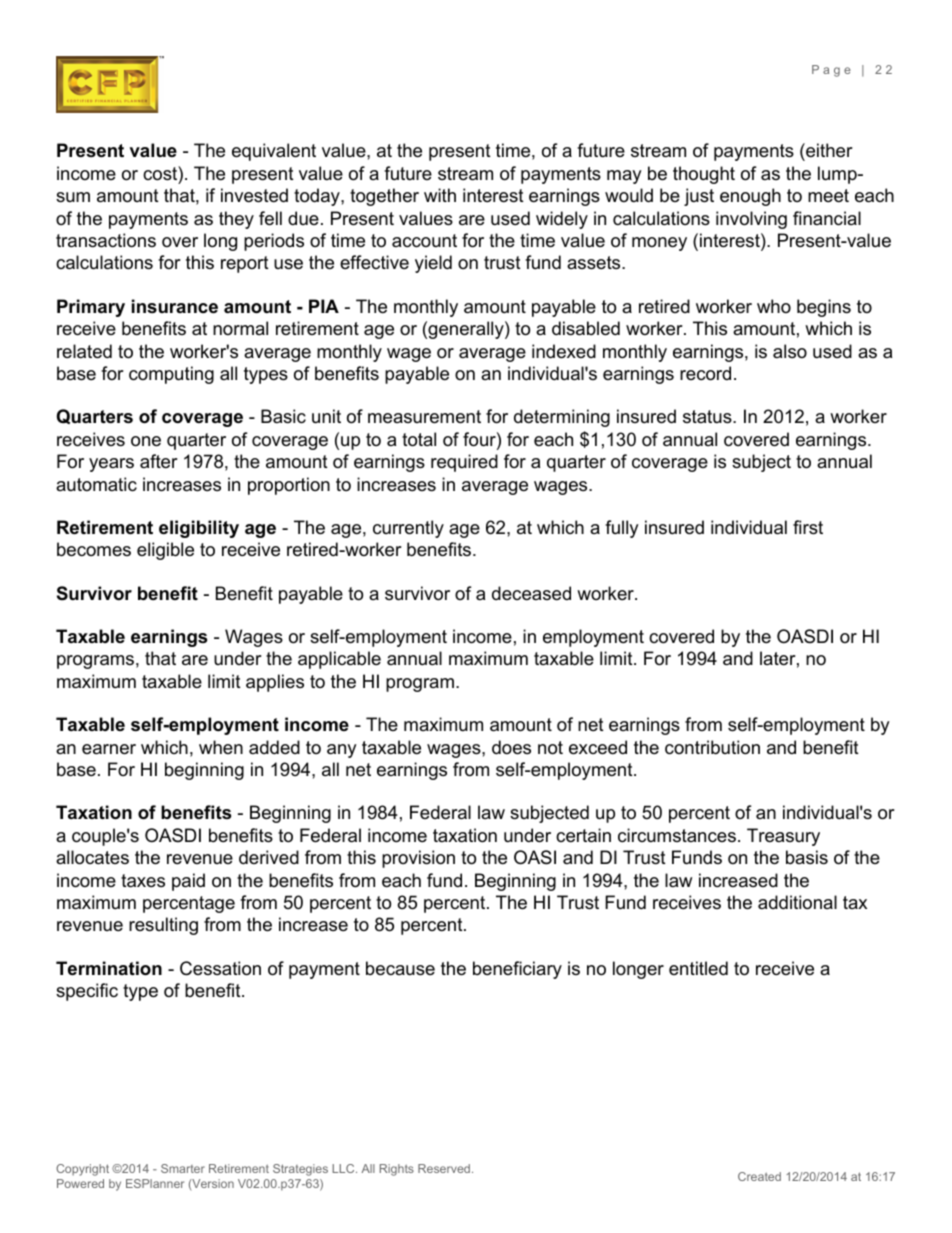  Describe the element at coordinates (274, 152) in the image. I see `equivalent` at that location.
